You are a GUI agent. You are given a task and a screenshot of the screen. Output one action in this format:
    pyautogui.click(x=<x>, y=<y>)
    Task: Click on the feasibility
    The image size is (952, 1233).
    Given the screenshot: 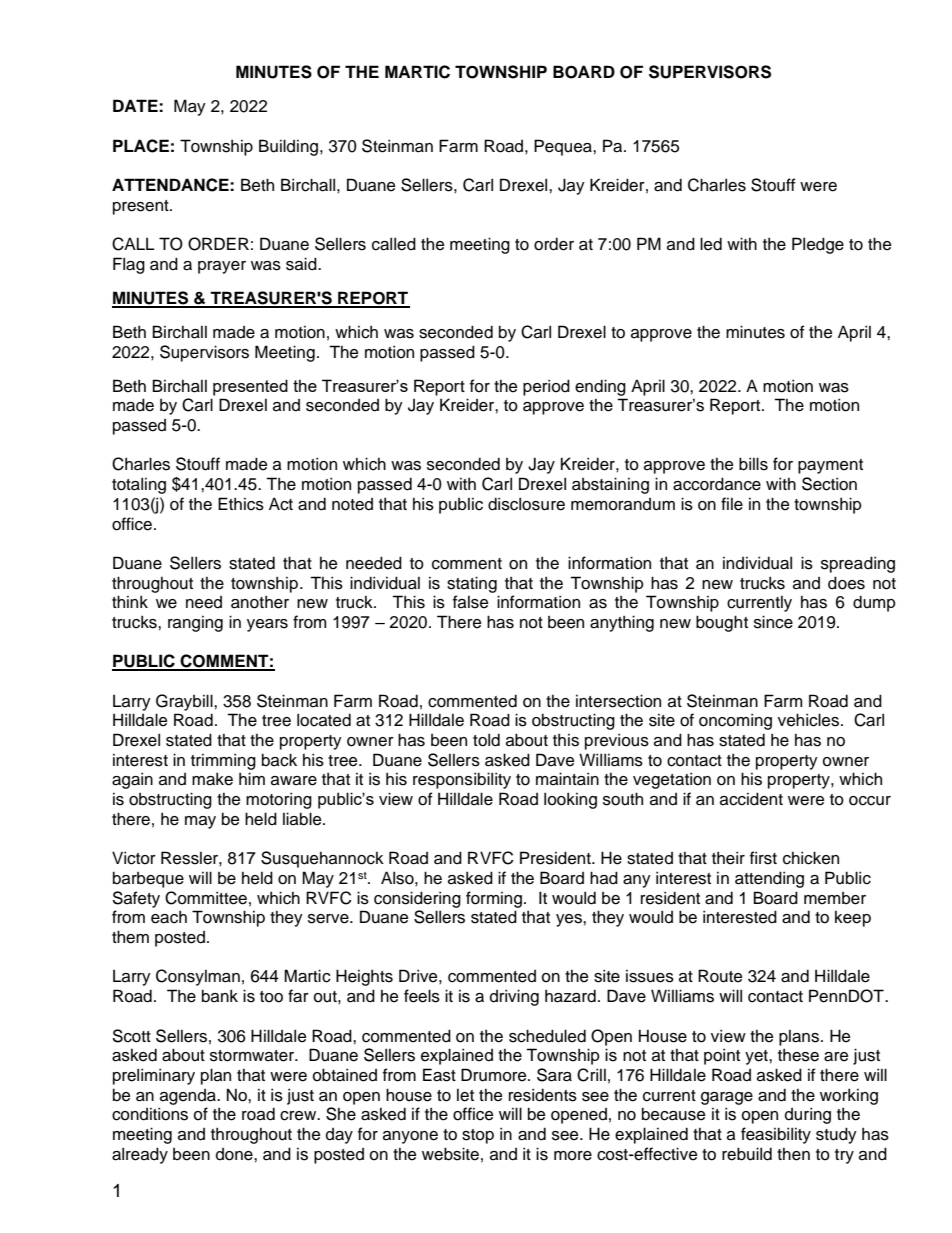 What is the action you would take?
    pyautogui.click(x=776, y=1135)
